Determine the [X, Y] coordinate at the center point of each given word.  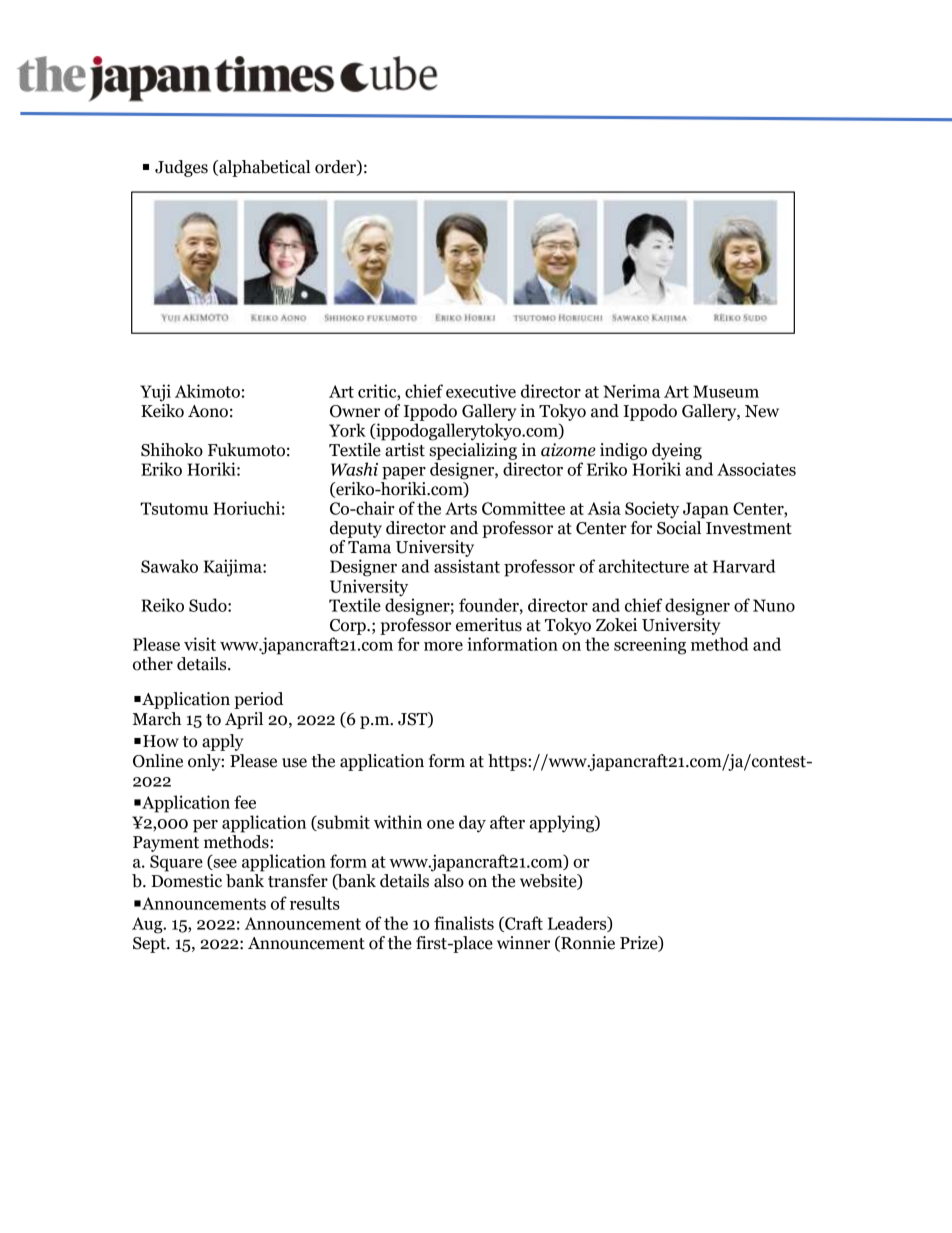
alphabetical [263, 168]
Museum [726, 391]
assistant [467, 566]
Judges [181, 168]
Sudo [209, 605]
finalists [464, 923]
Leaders [578, 924]
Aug [148, 925]
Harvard [744, 566]
